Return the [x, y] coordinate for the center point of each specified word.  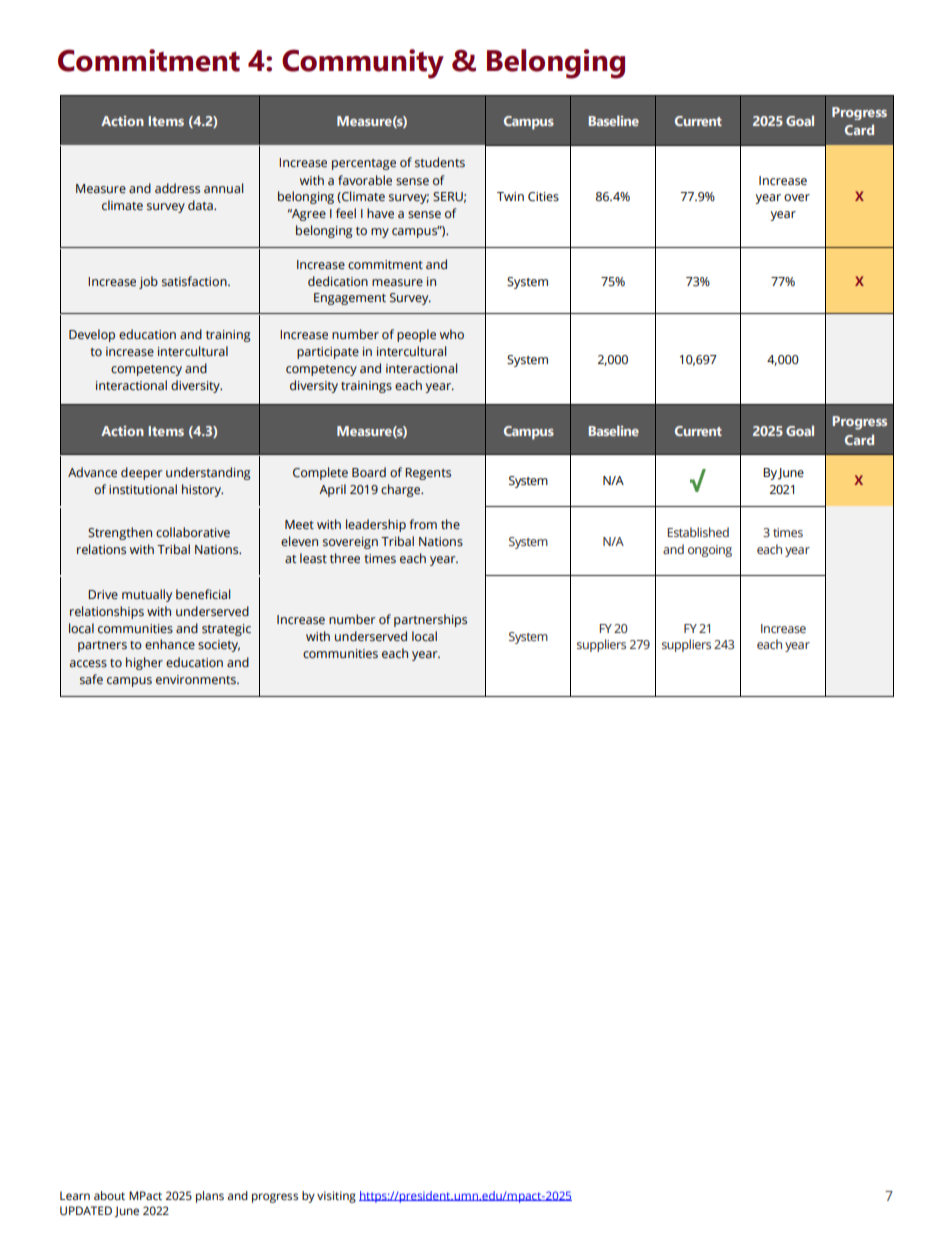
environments [197, 679]
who [452, 334]
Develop [92, 335]
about [109, 1195]
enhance [170, 644]
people [416, 335]
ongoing [710, 551]
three [345, 558]
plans [210, 1197]
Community [363, 64]
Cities [543, 197]
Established [698, 532]
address [177, 188]
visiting [336, 1197]
